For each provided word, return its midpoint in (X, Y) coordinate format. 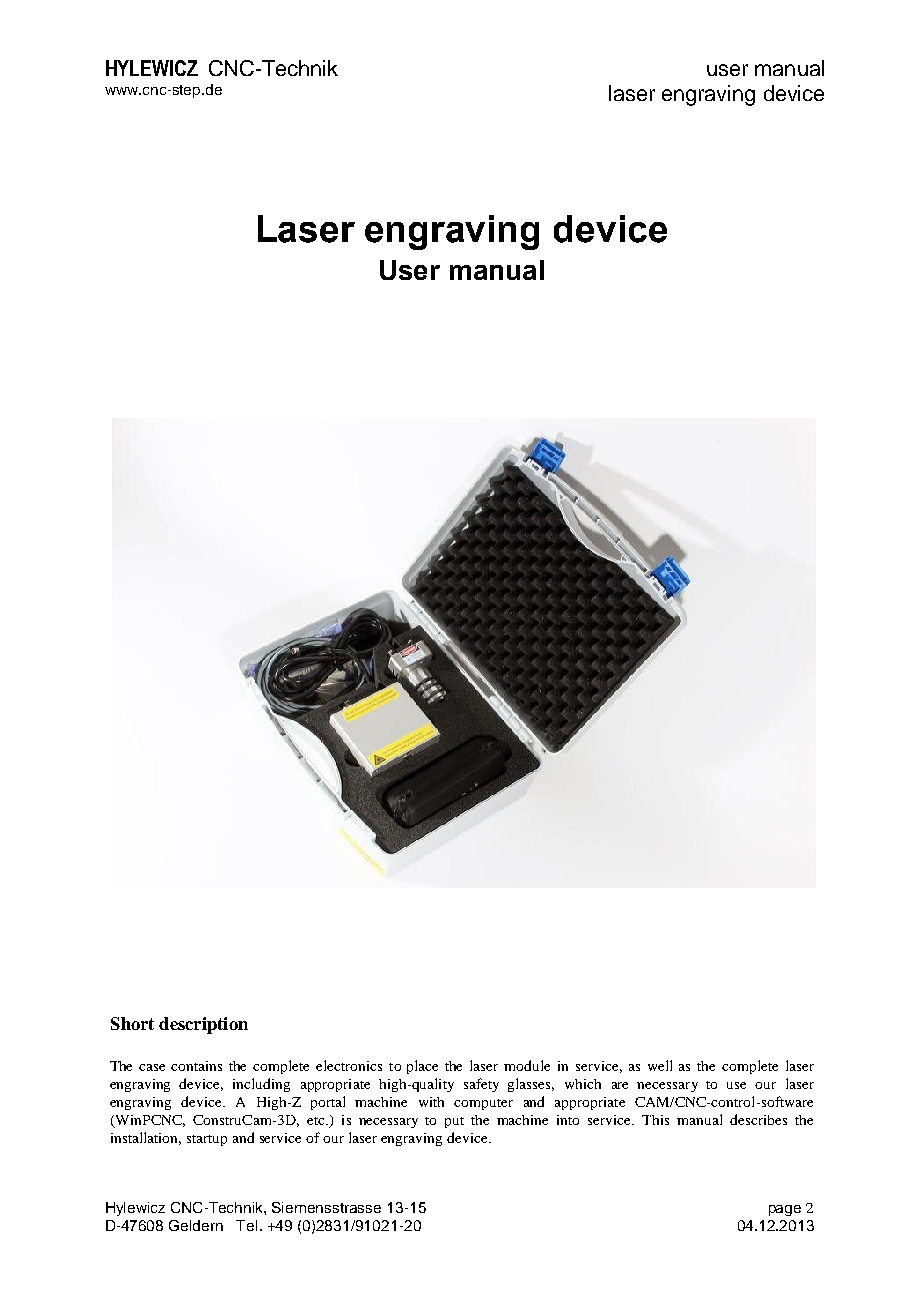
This (655, 1120)
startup (207, 1140)
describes (758, 1119)
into (568, 1120)
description (203, 1025)
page (785, 1210)
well (660, 1065)
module (527, 1065)
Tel (246, 1225)
